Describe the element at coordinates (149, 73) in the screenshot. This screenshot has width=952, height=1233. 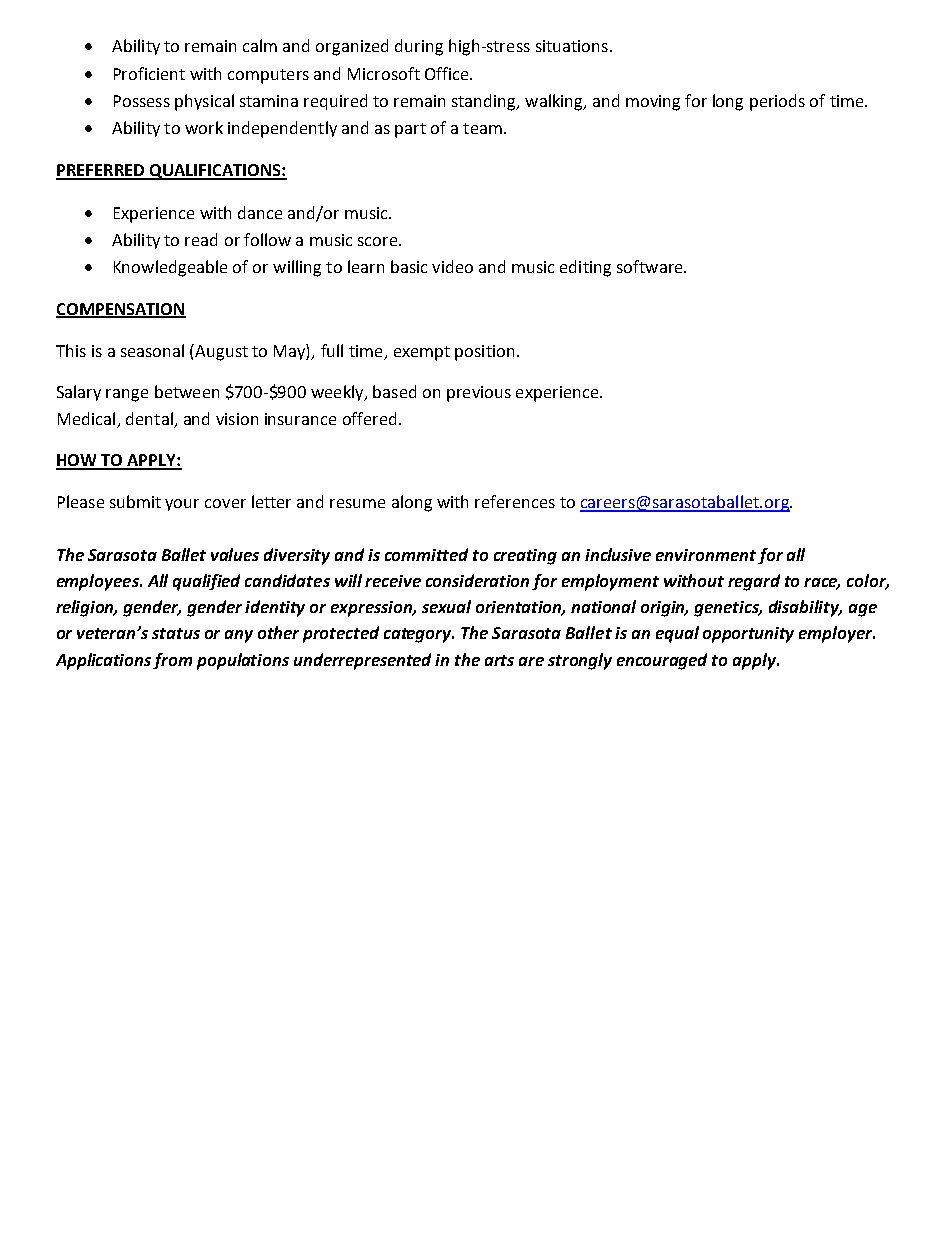
I see `Proficient` at that location.
